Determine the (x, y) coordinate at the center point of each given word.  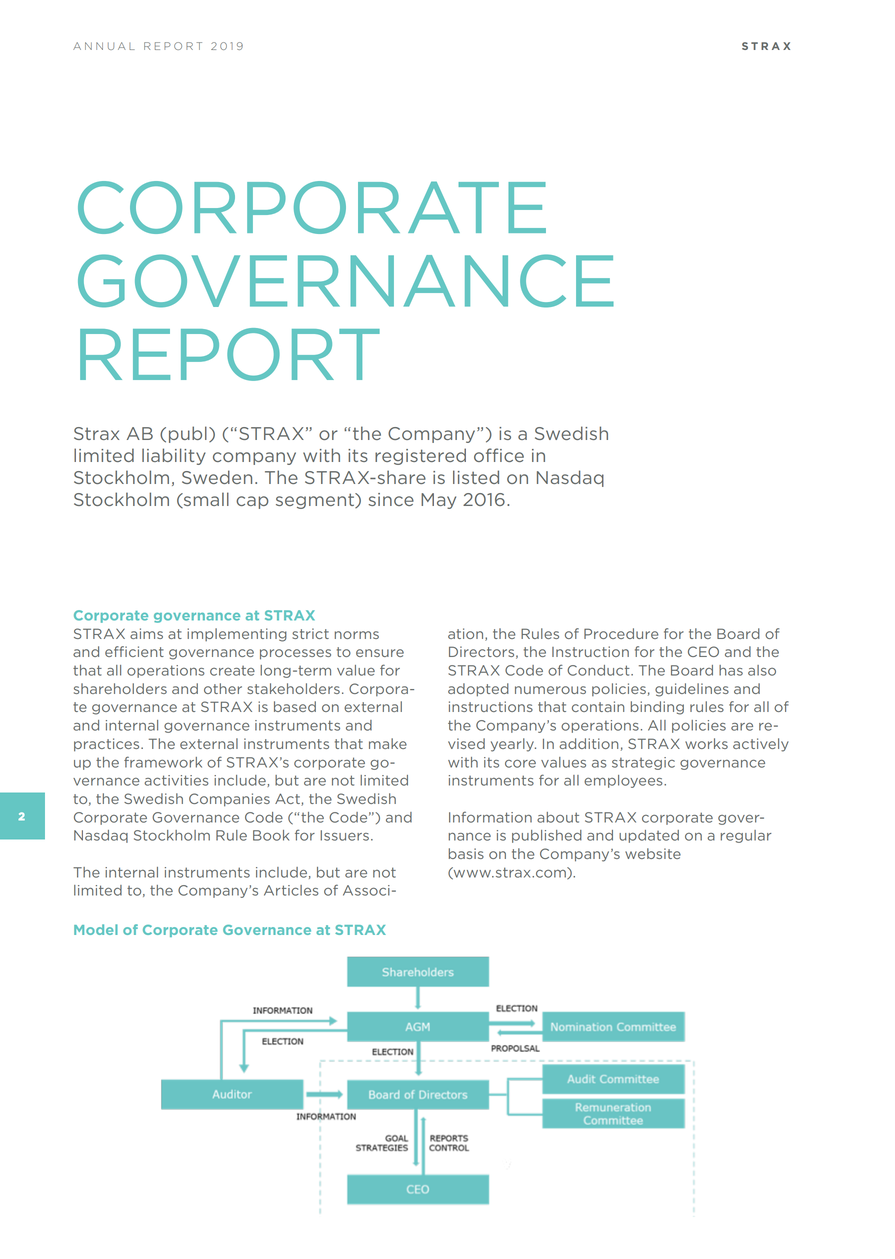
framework (163, 762)
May (438, 501)
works (706, 743)
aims (146, 633)
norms (357, 635)
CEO (703, 651)
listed (476, 477)
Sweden (217, 477)
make (388, 743)
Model (96, 929)
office (499, 455)
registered (420, 456)
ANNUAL (104, 46)
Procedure (621, 633)
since (391, 499)
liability (174, 456)
